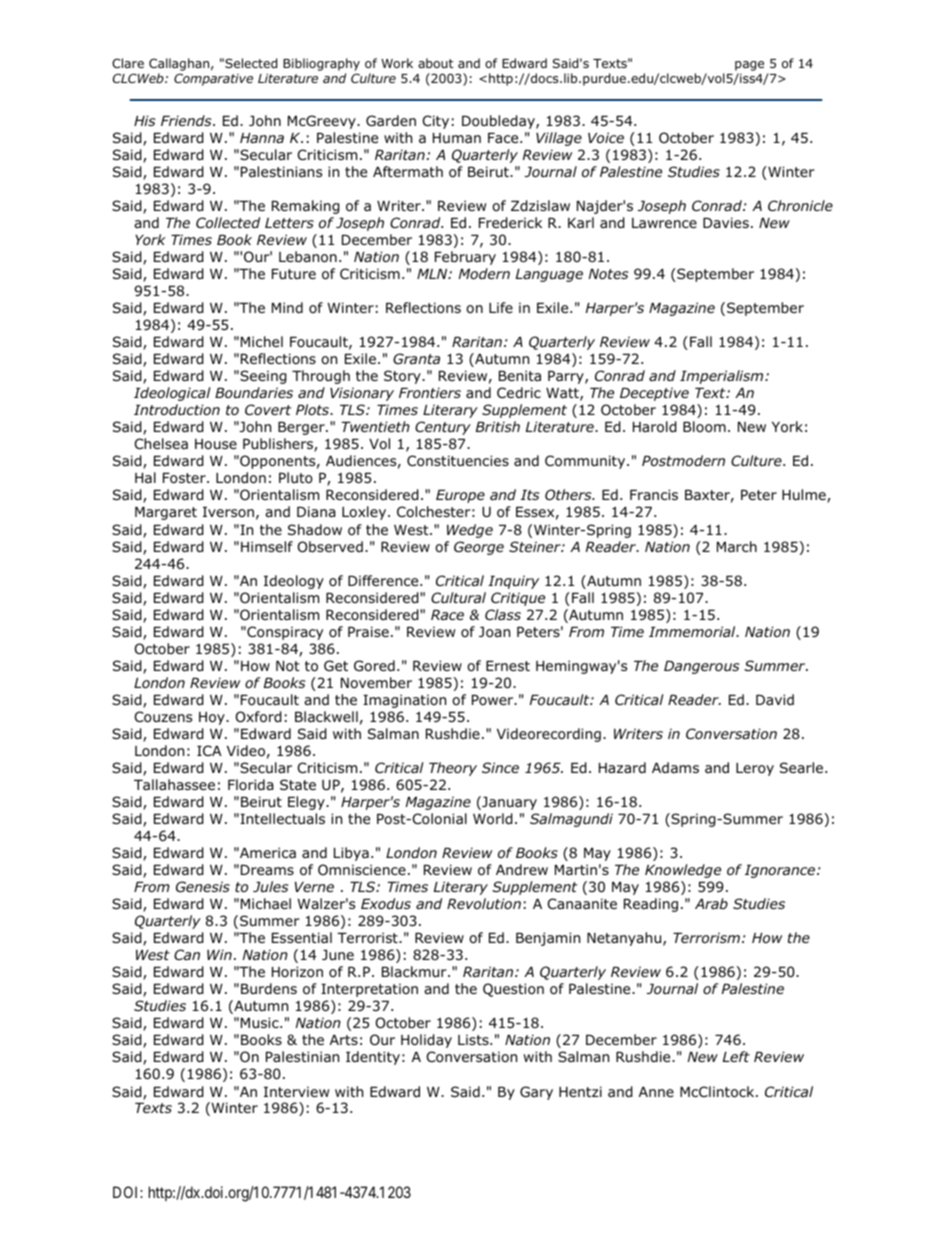 The width and height of the document is (952, 1233). Describe the element at coordinates (436, 122) in the document. I see `City` at that location.
